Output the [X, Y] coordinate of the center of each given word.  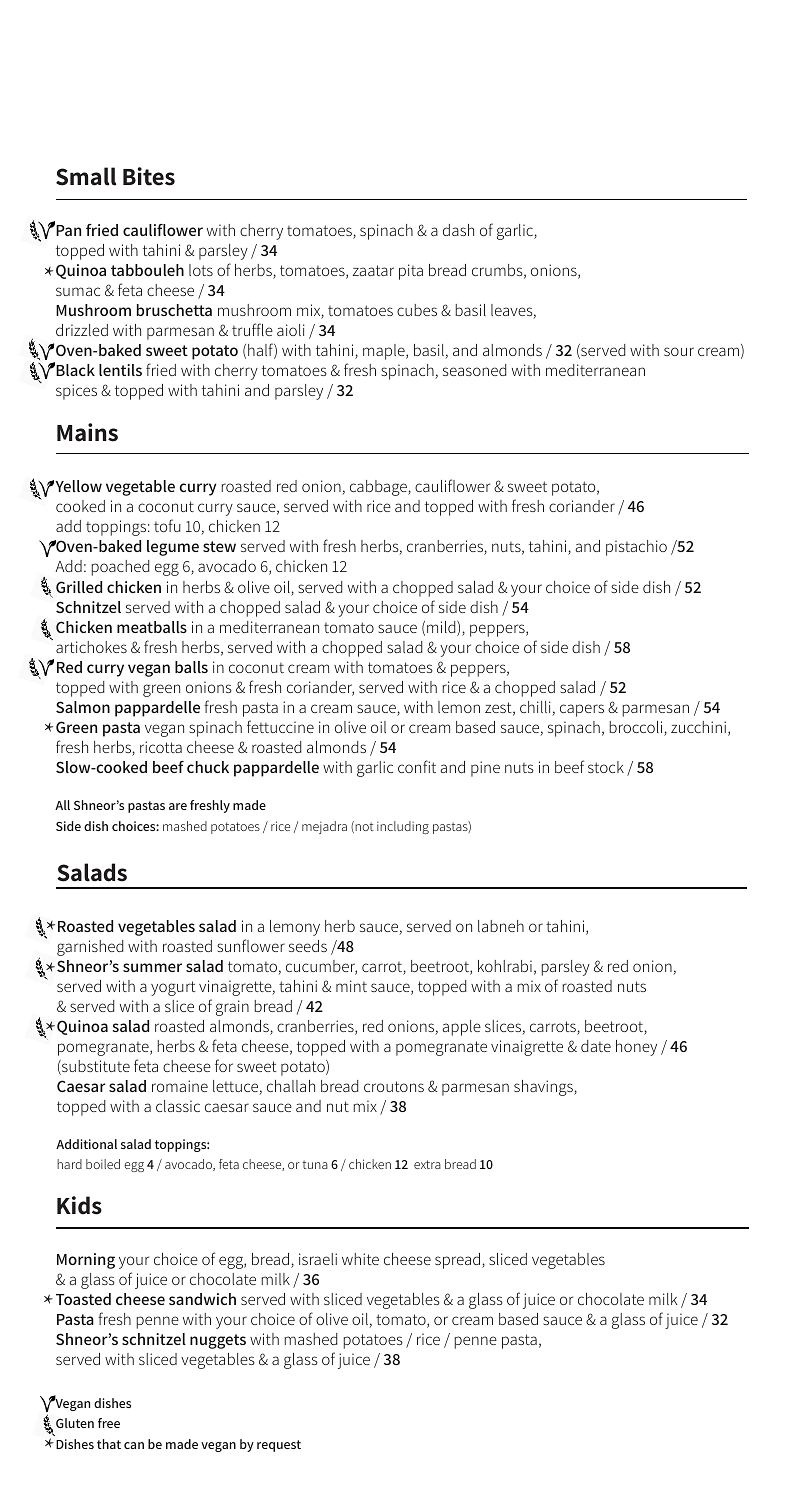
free [109, 1423]
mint [351, 986]
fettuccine [280, 726]
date [596, 1046]
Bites [149, 176]
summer [152, 967]
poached [120, 568]
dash [458, 230]
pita [411, 272]
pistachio [636, 548]
